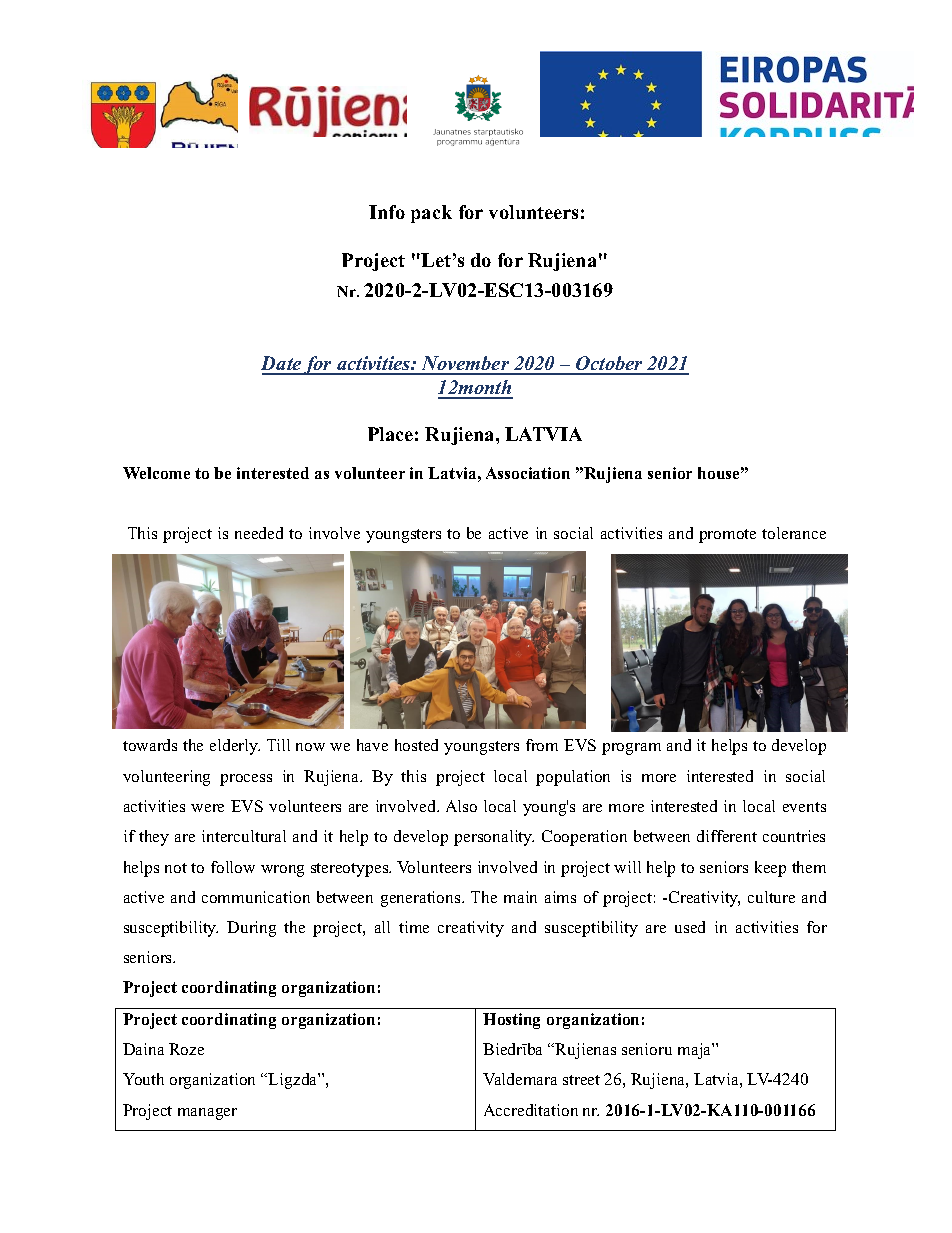 Image resolution: width=952 pixels, height=1233 pixels. What do you see at coordinates (235, 747) in the page?
I see `elderly` at bounding box center [235, 747].
